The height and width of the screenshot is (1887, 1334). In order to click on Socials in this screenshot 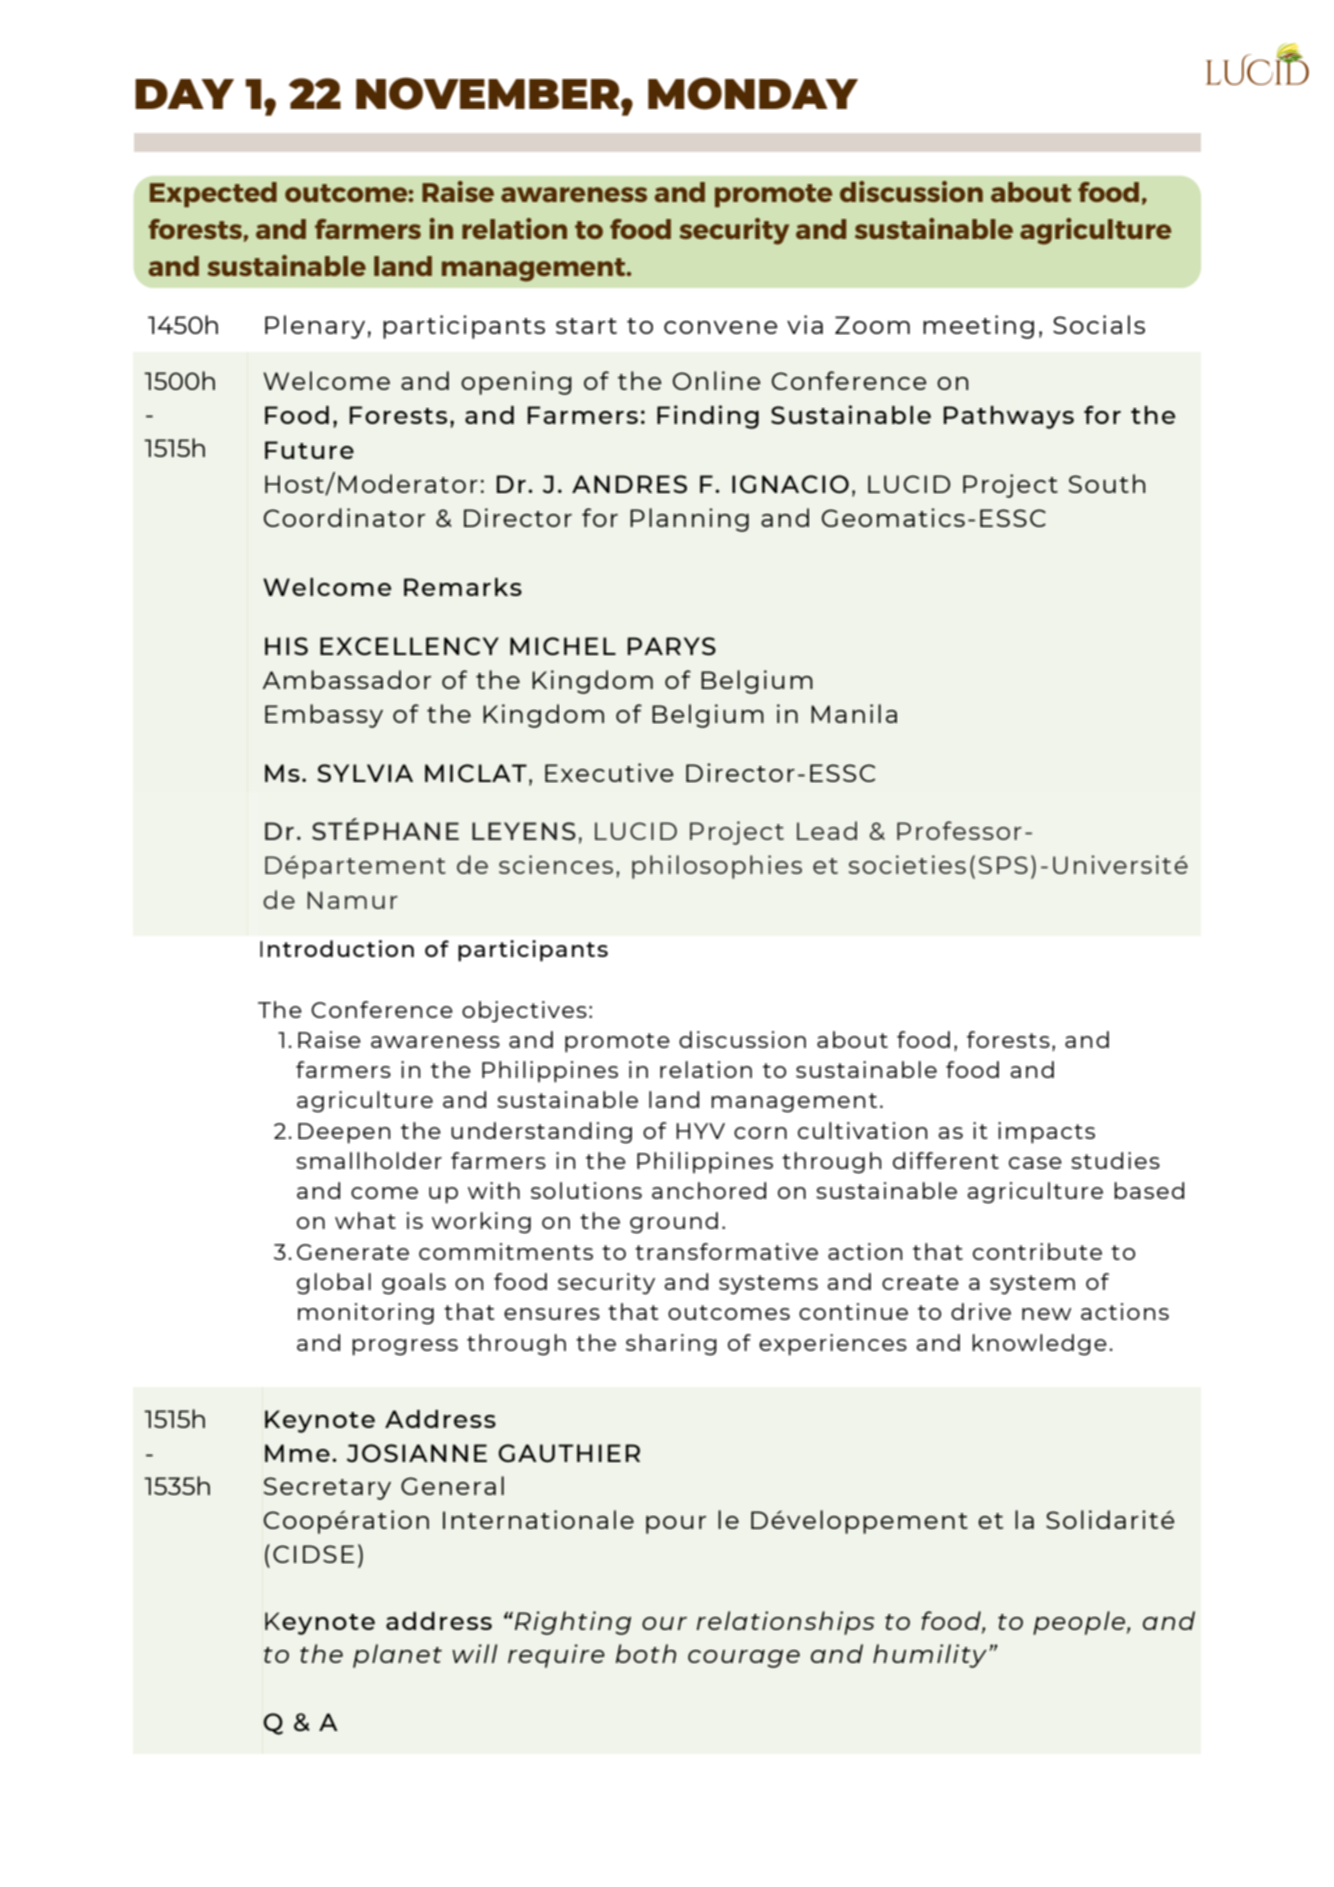, I will do `click(1099, 324)`.
